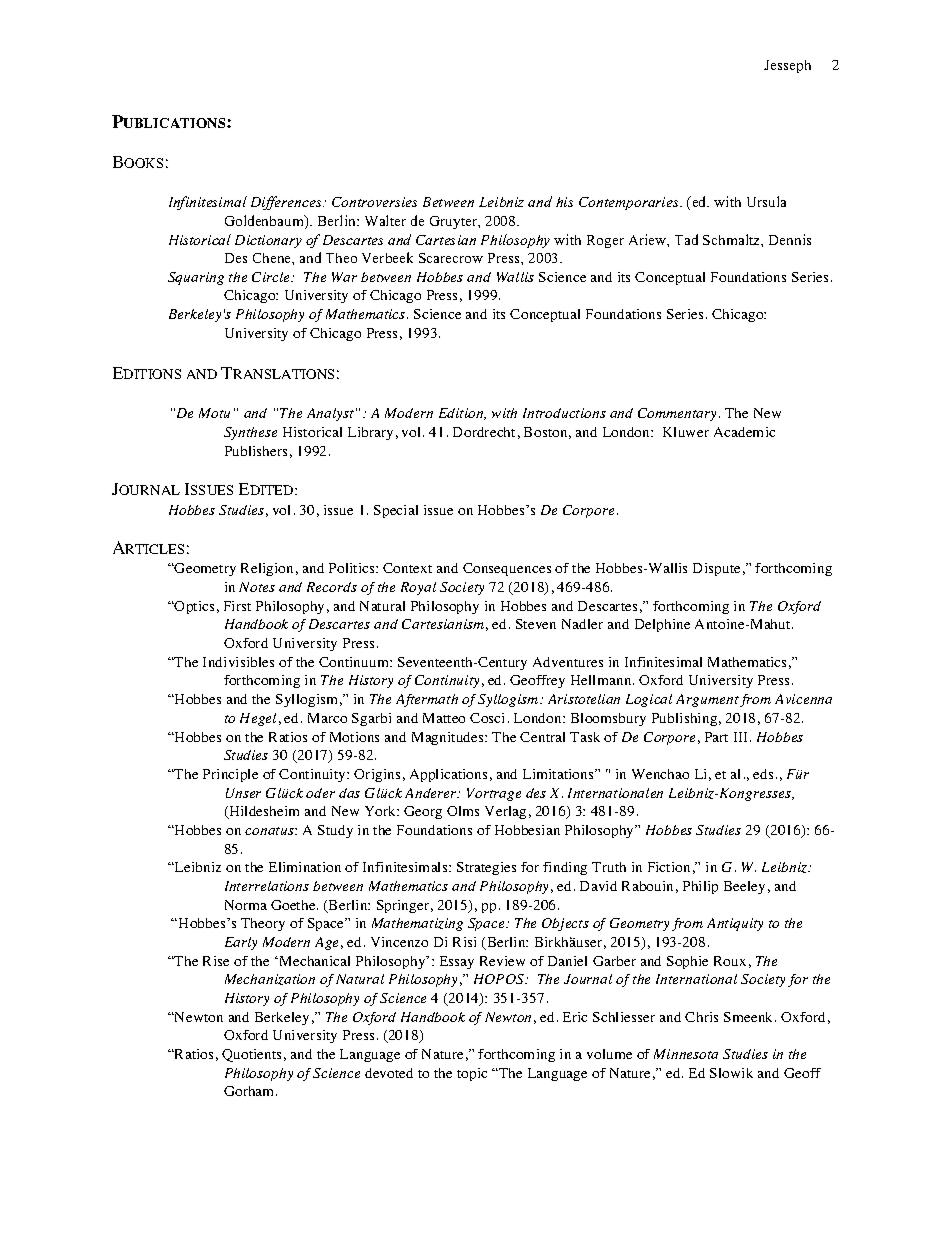  What do you see at coordinates (763, 774) in the document?
I see `eds` at bounding box center [763, 774].
